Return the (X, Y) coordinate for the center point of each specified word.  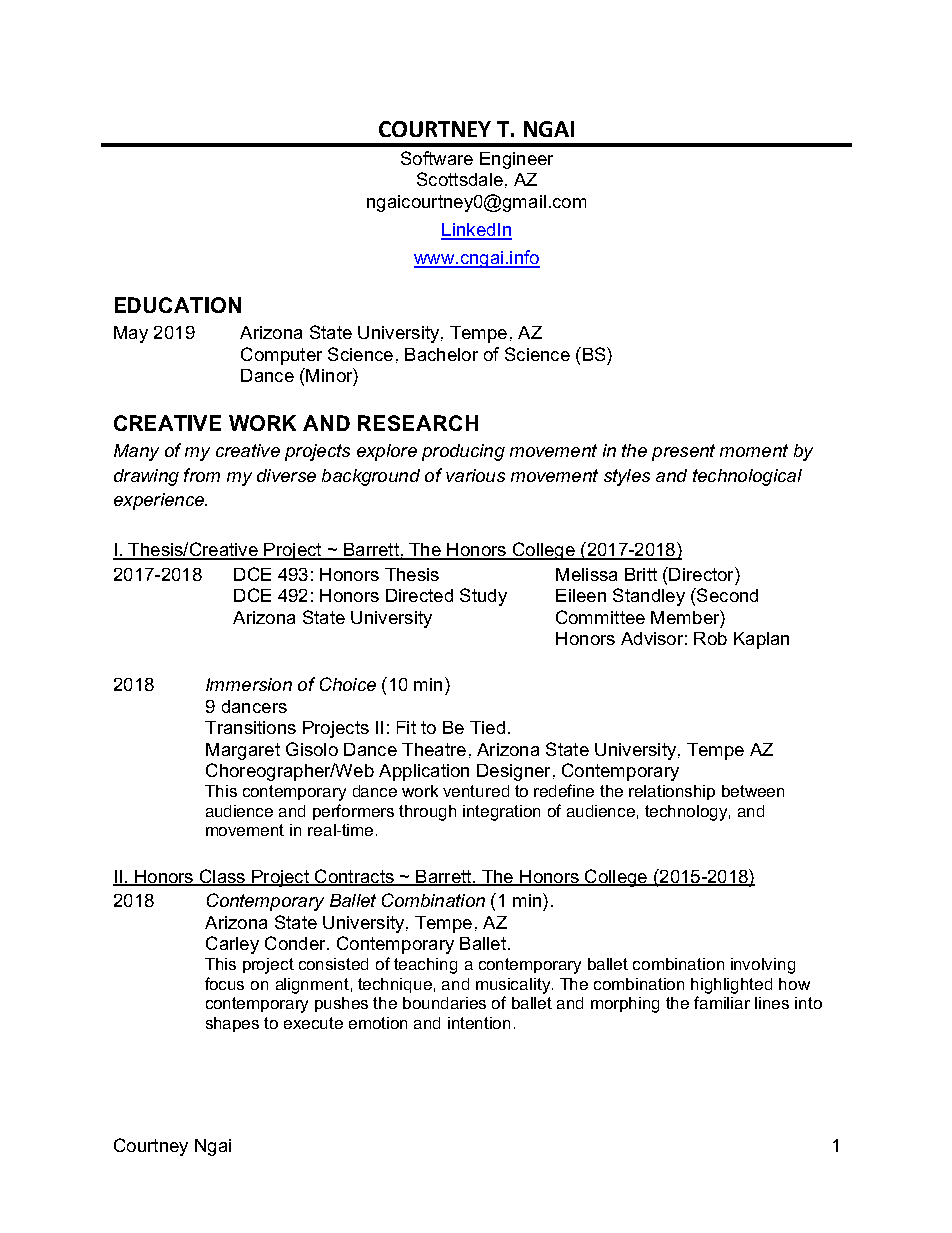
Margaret (243, 751)
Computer (281, 356)
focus (224, 983)
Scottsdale (460, 179)
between (753, 791)
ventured (476, 791)
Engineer (516, 160)
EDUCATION (178, 305)
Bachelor (441, 354)
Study (483, 597)
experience (160, 501)
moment (754, 450)
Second (726, 595)
